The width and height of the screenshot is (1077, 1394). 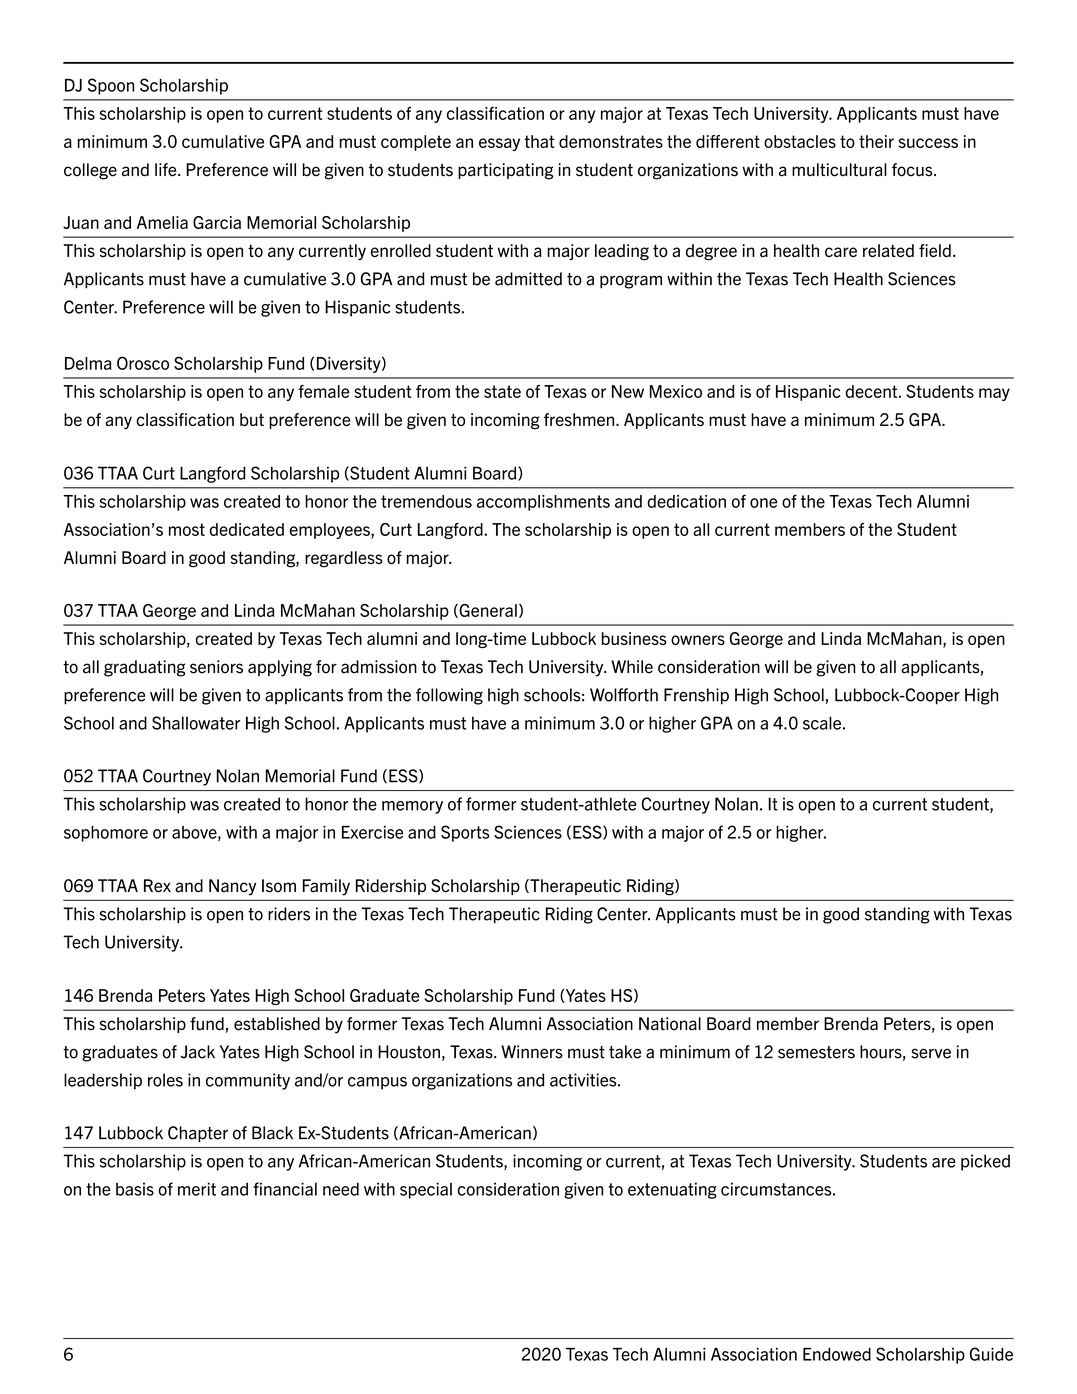 I want to click on merit, so click(x=197, y=1189).
